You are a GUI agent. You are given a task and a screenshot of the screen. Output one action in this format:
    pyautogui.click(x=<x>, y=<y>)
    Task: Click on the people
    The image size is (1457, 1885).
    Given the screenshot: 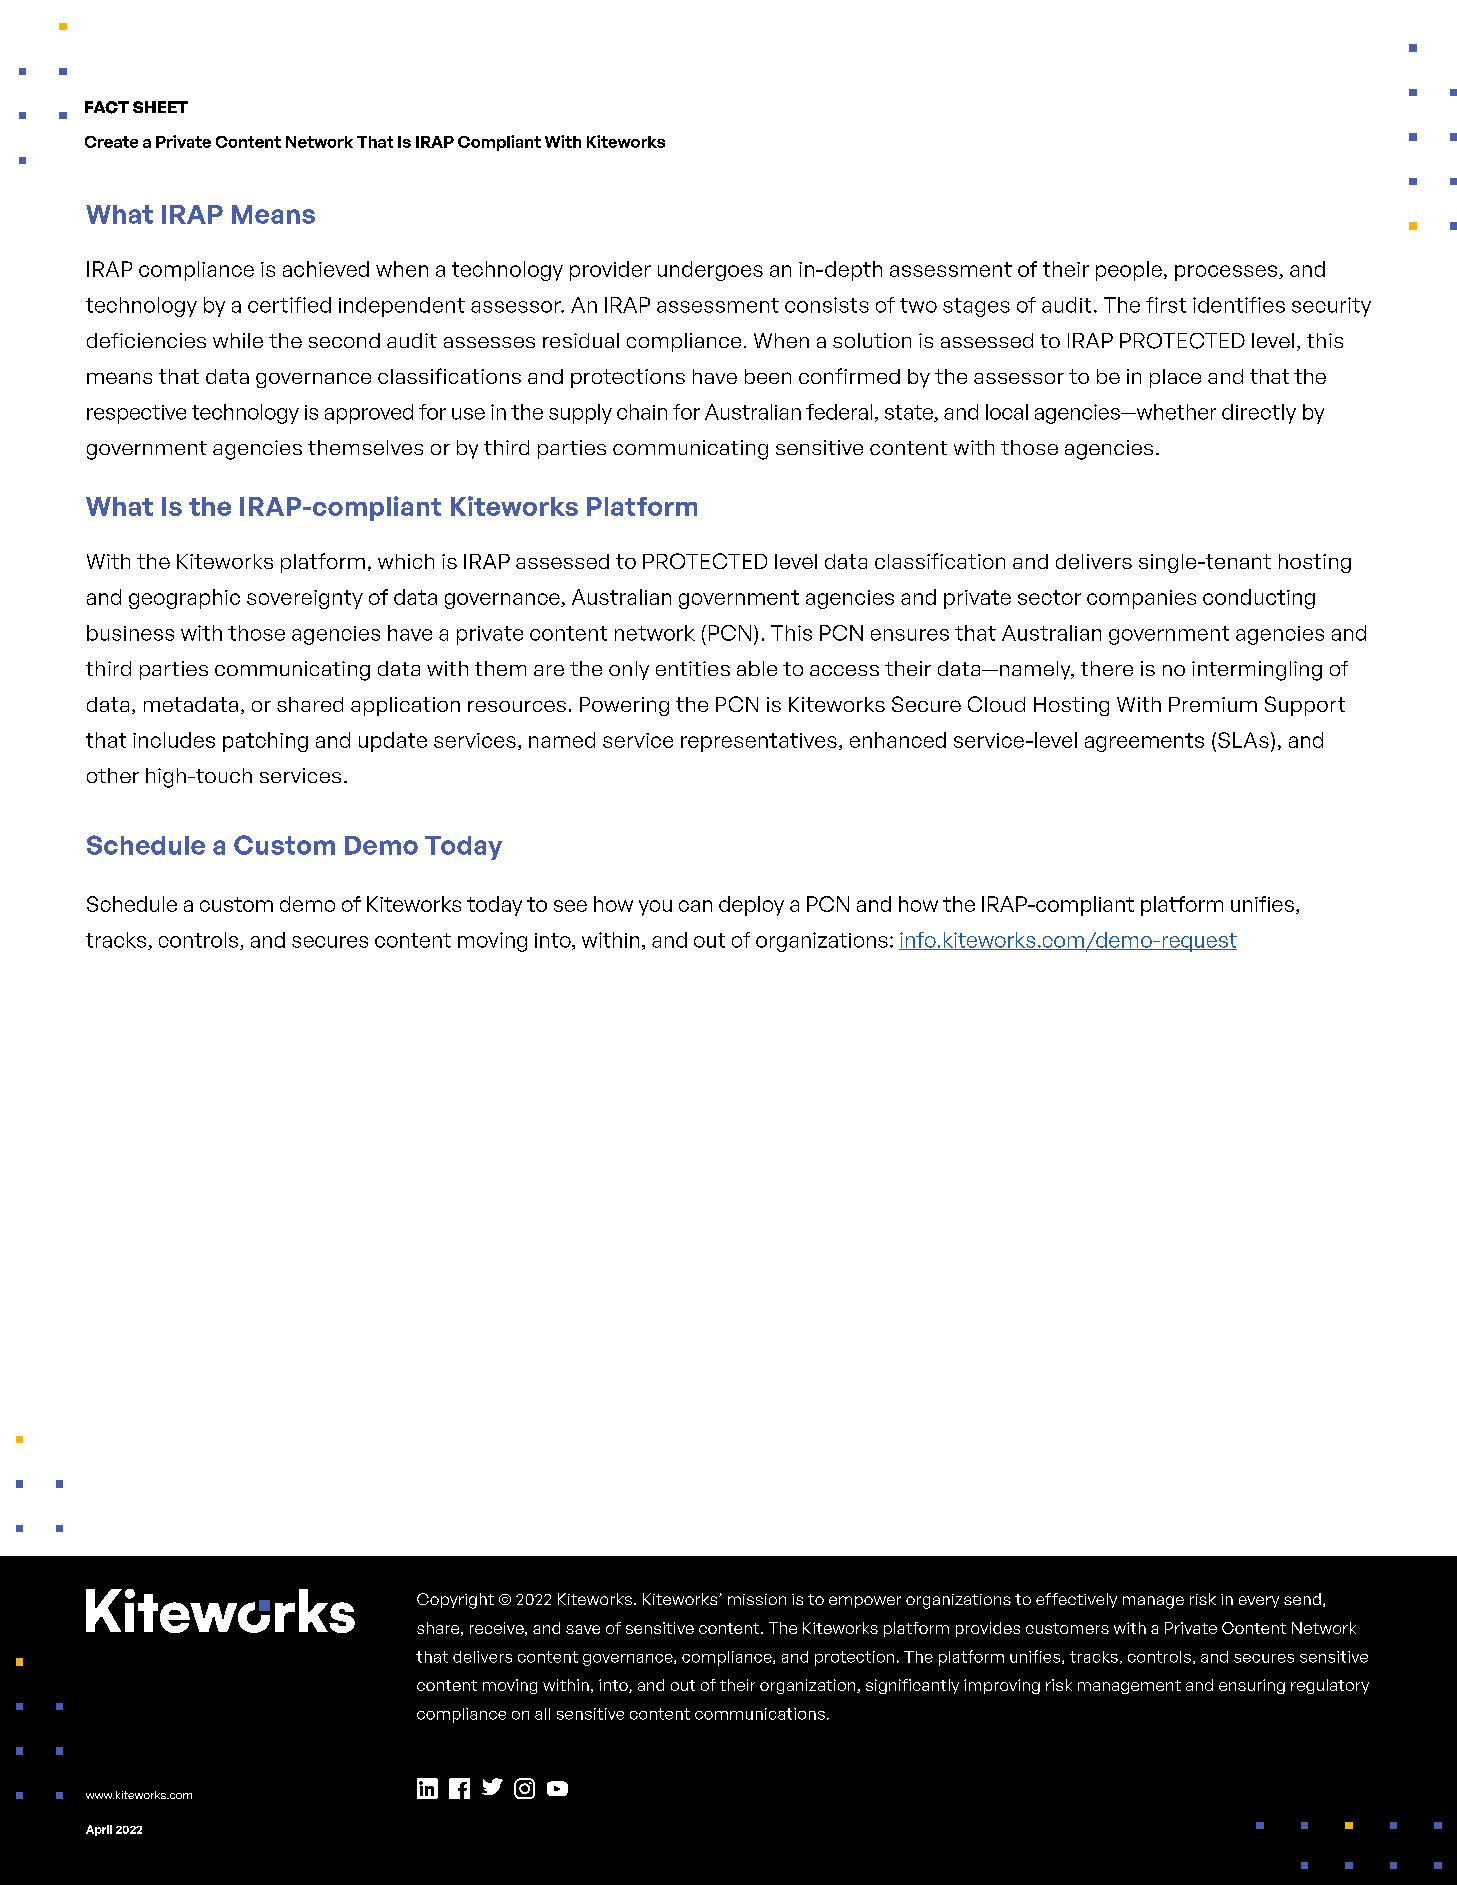 What is the action you would take?
    pyautogui.click(x=1130, y=271)
